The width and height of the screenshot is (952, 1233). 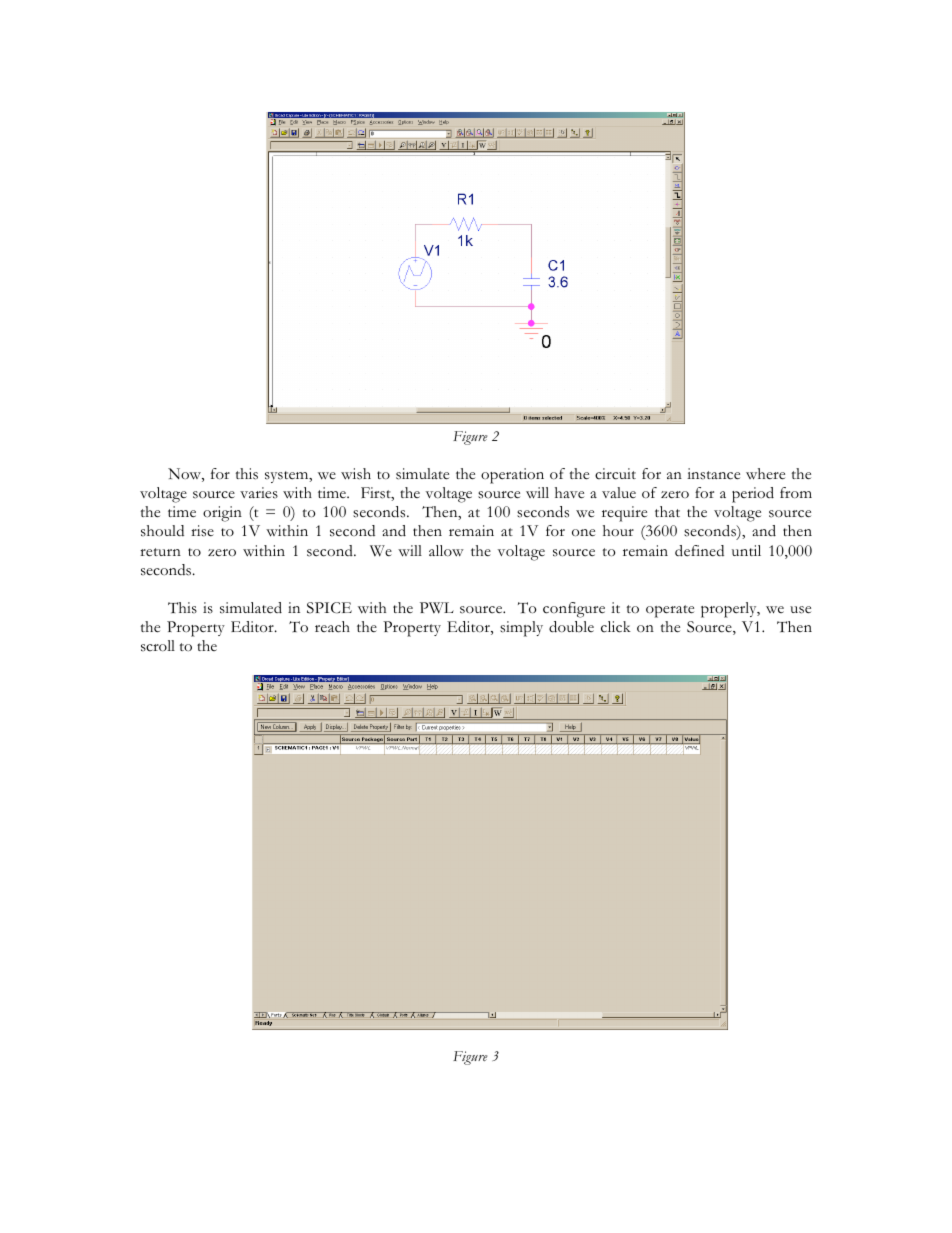 I want to click on operation, so click(x=512, y=476).
